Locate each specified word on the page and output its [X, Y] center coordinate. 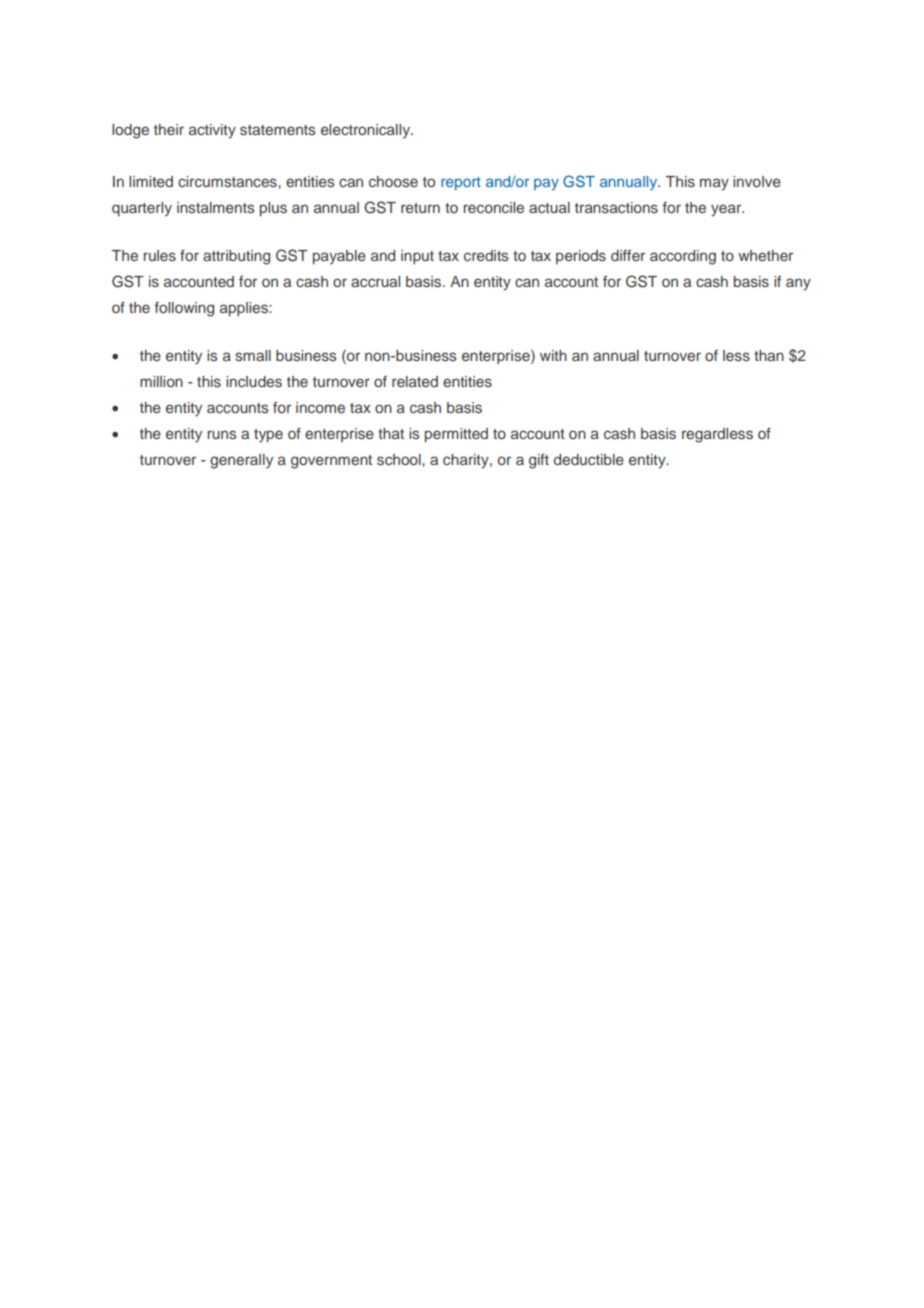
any [798, 284]
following [184, 309]
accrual [375, 281]
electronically [366, 131]
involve [757, 181]
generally [241, 461]
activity [212, 131]
